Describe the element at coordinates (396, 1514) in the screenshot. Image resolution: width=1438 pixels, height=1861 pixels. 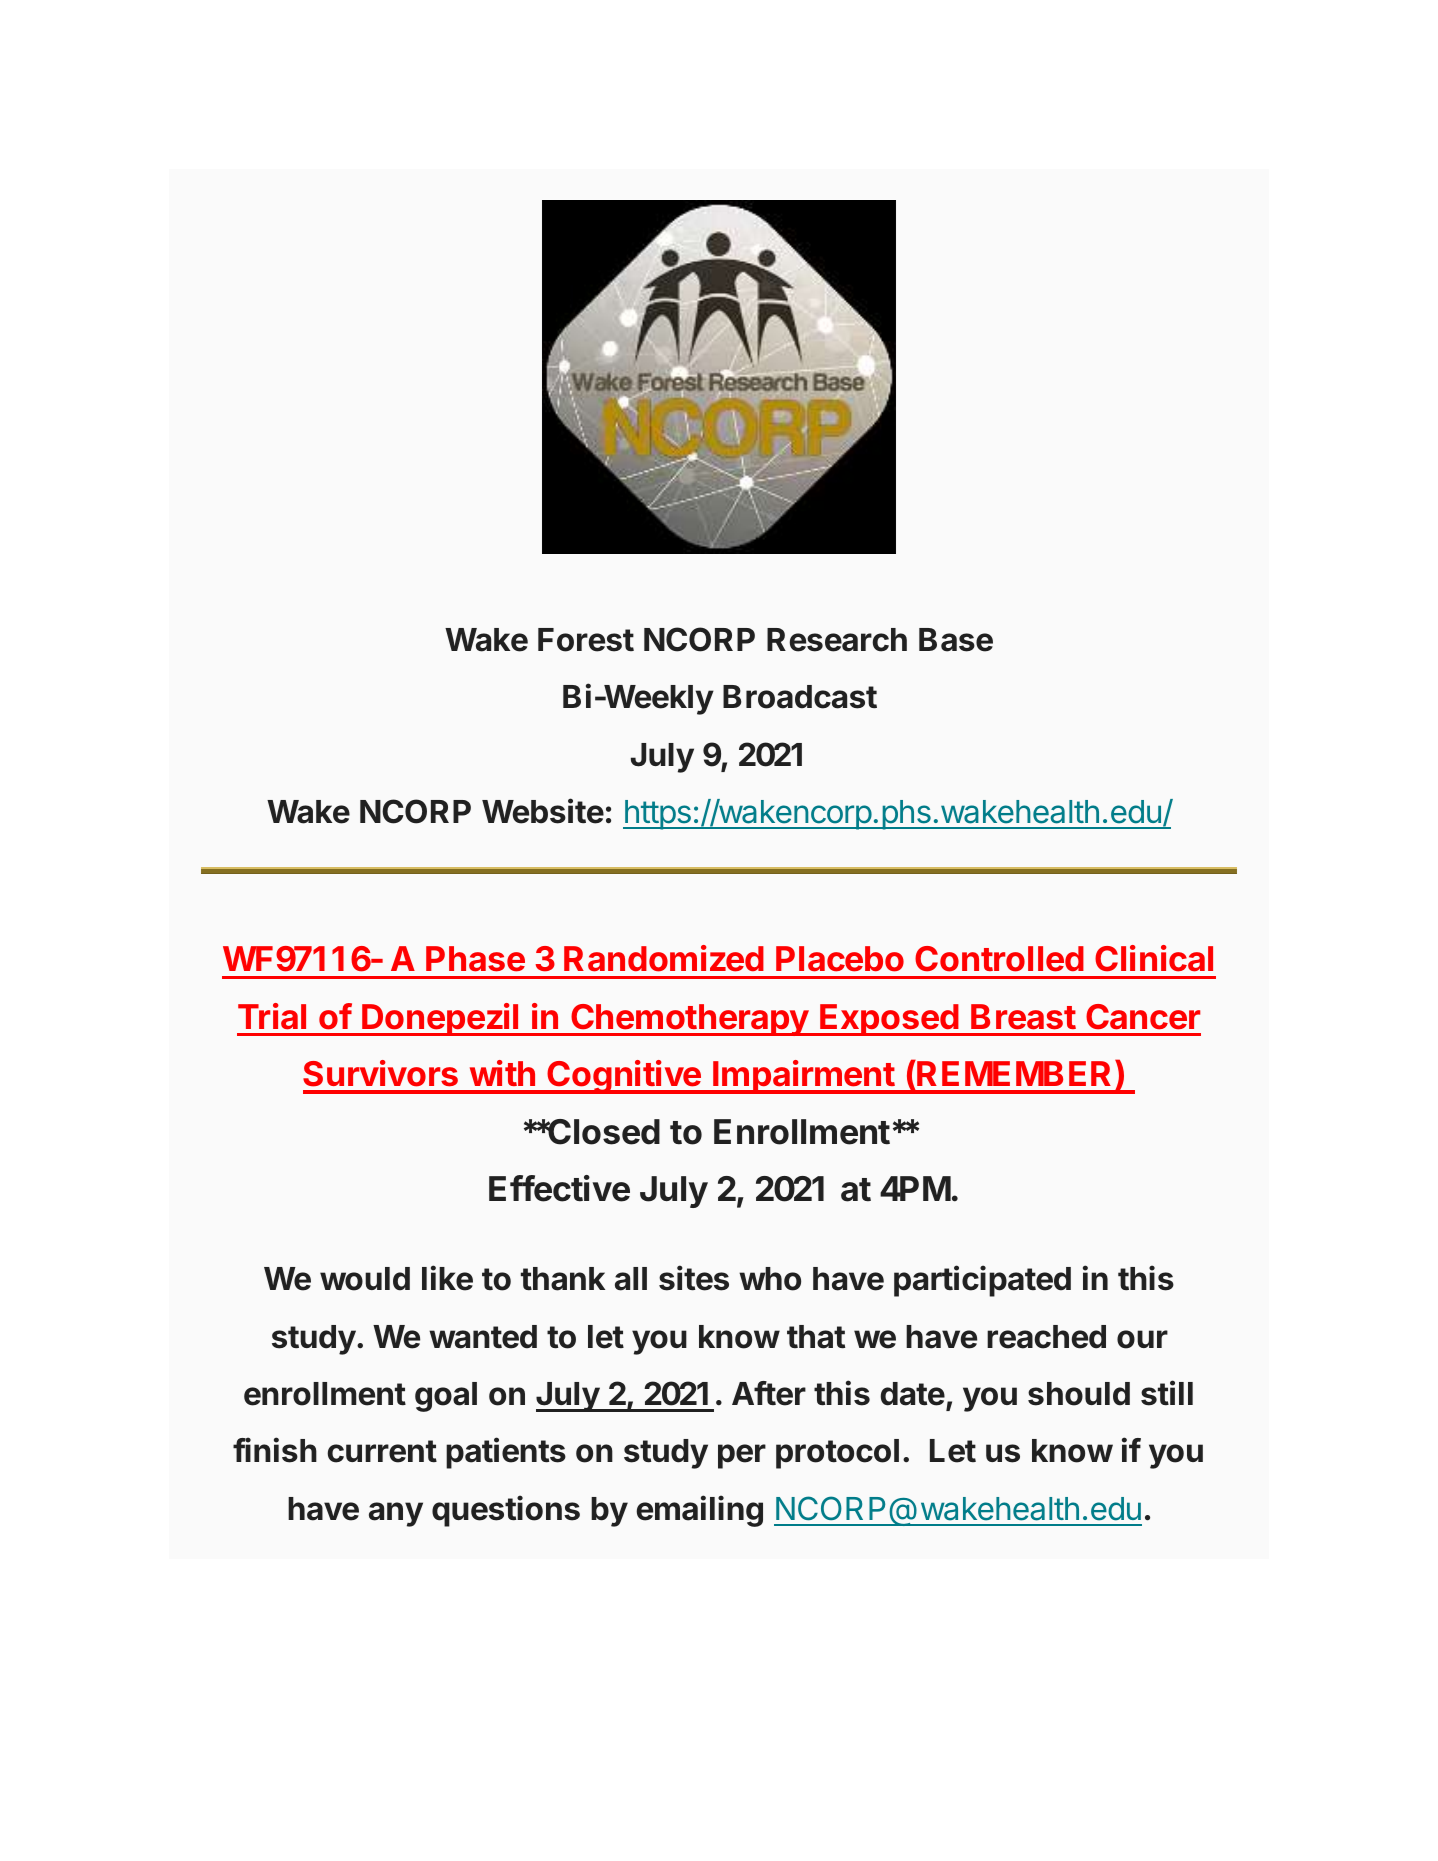
I see `any` at that location.
